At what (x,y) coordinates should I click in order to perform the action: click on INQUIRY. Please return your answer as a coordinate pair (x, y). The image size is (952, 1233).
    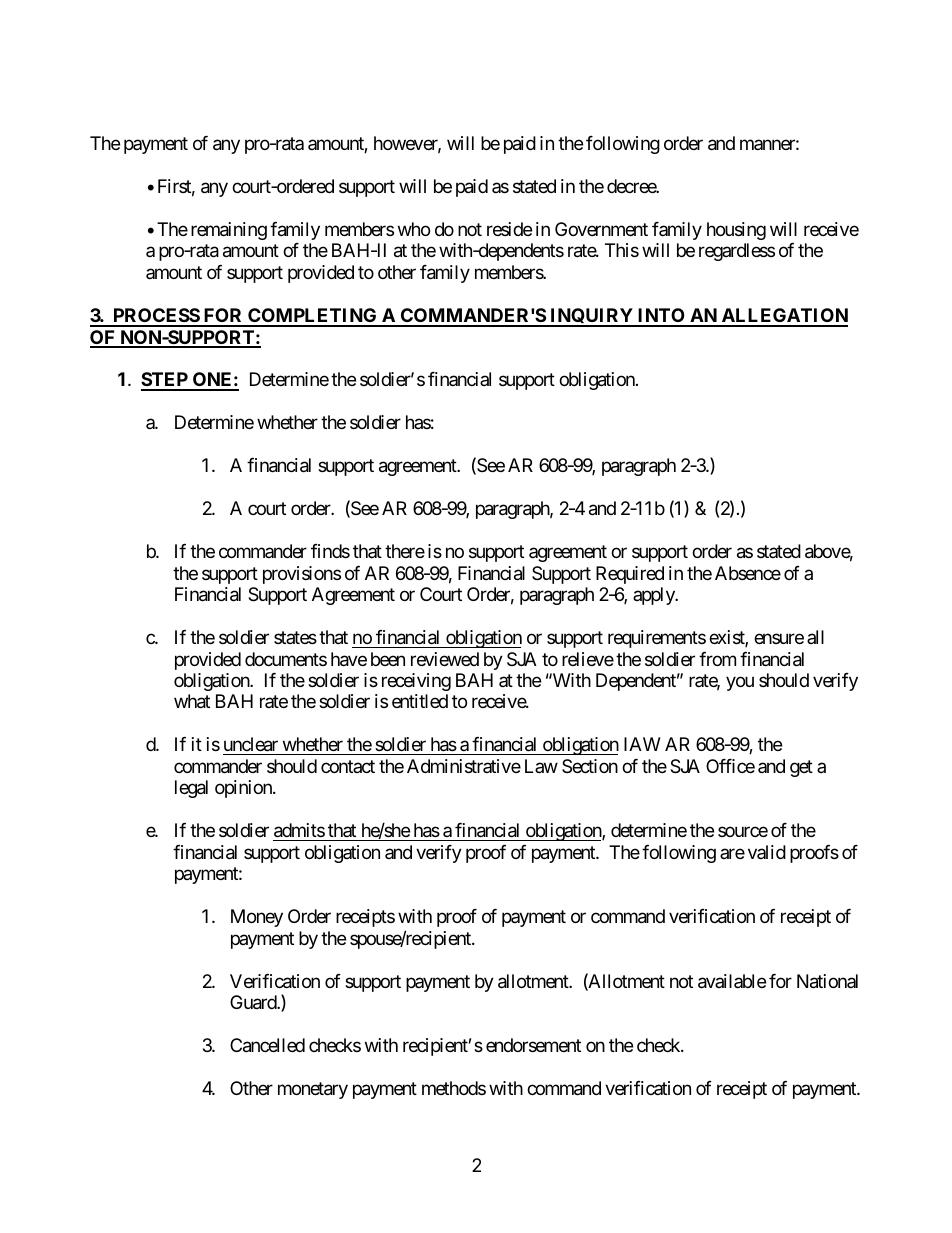
    Looking at the image, I should click on (591, 317).
